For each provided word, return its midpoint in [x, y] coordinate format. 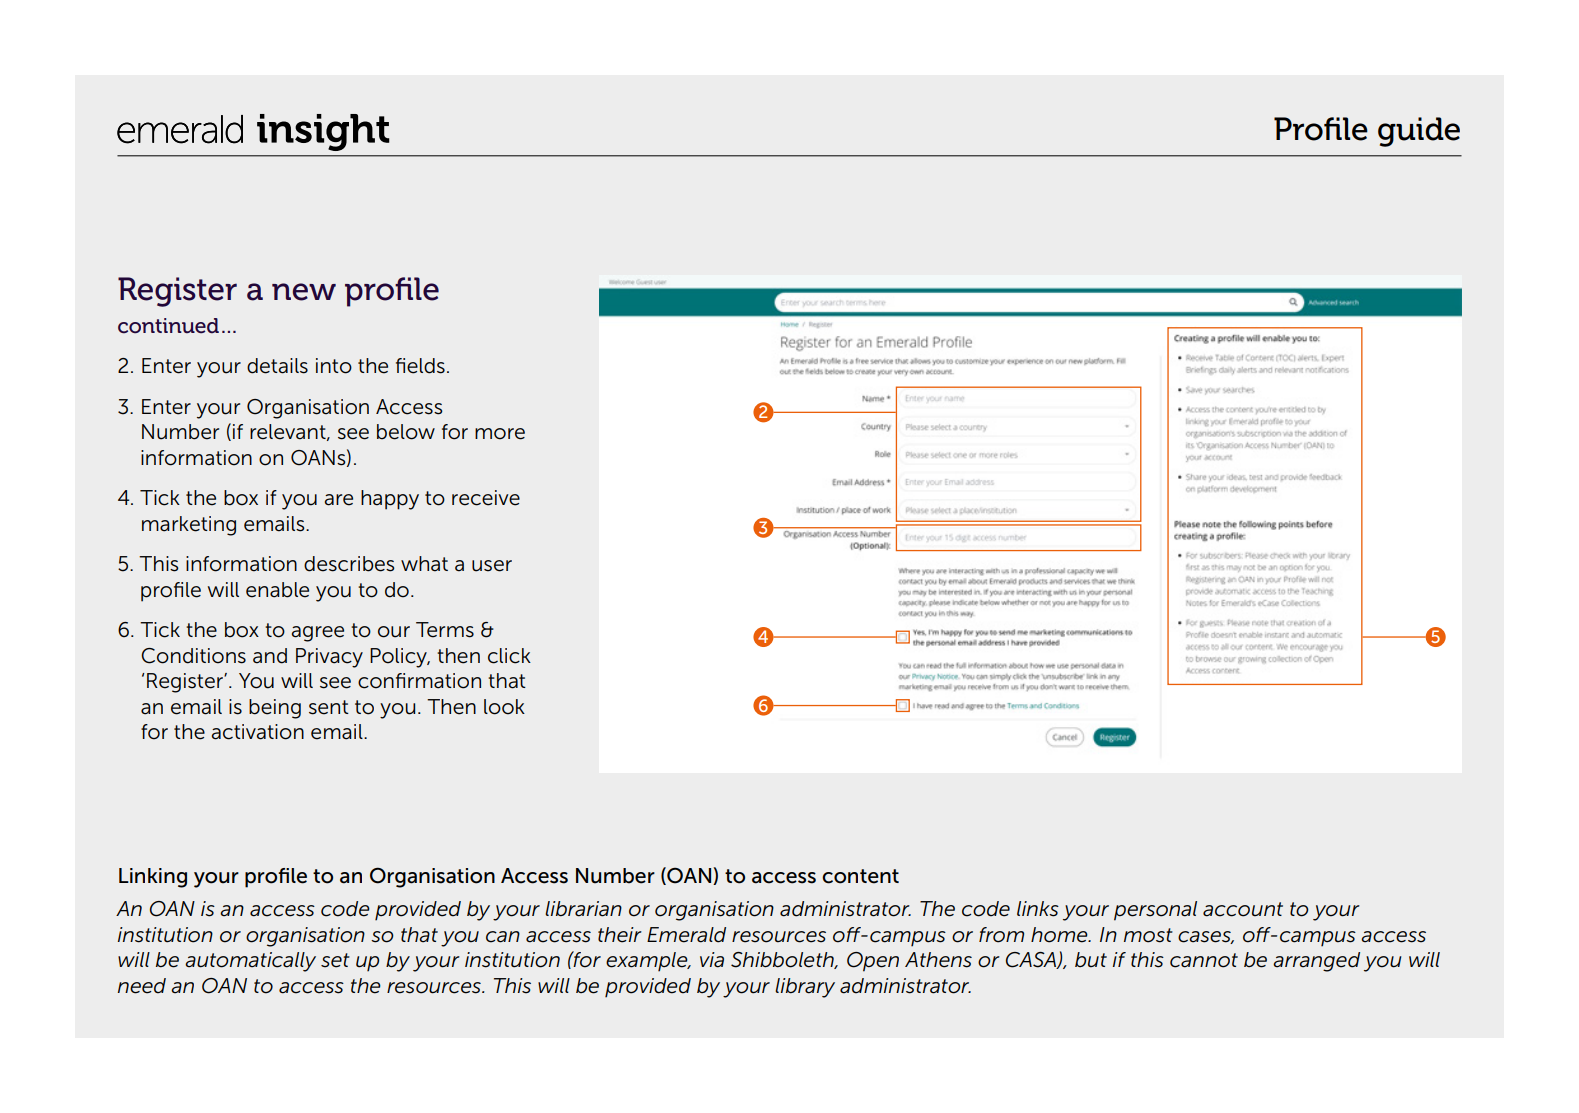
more [500, 434]
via [712, 960]
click [509, 656]
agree [318, 634]
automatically [250, 962]
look [504, 707]
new [304, 292]
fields [420, 366]
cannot [1204, 960]
